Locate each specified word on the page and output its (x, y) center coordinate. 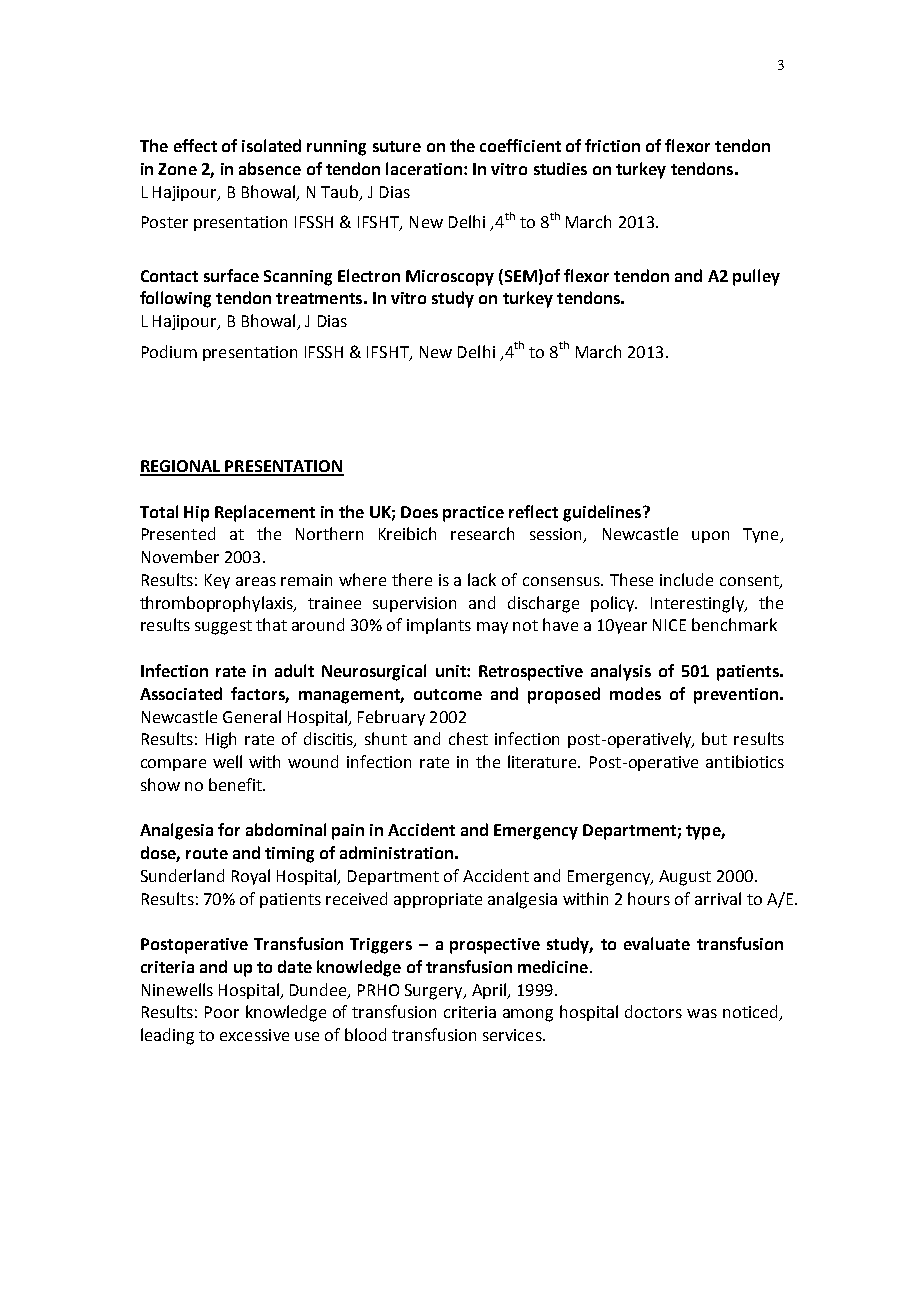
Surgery (435, 992)
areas (256, 581)
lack (482, 579)
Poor (222, 1012)
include (686, 579)
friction (612, 145)
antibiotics (745, 761)
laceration (425, 168)
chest (468, 738)
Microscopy (450, 278)
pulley (756, 277)
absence (270, 168)
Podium (169, 351)
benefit (236, 784)
